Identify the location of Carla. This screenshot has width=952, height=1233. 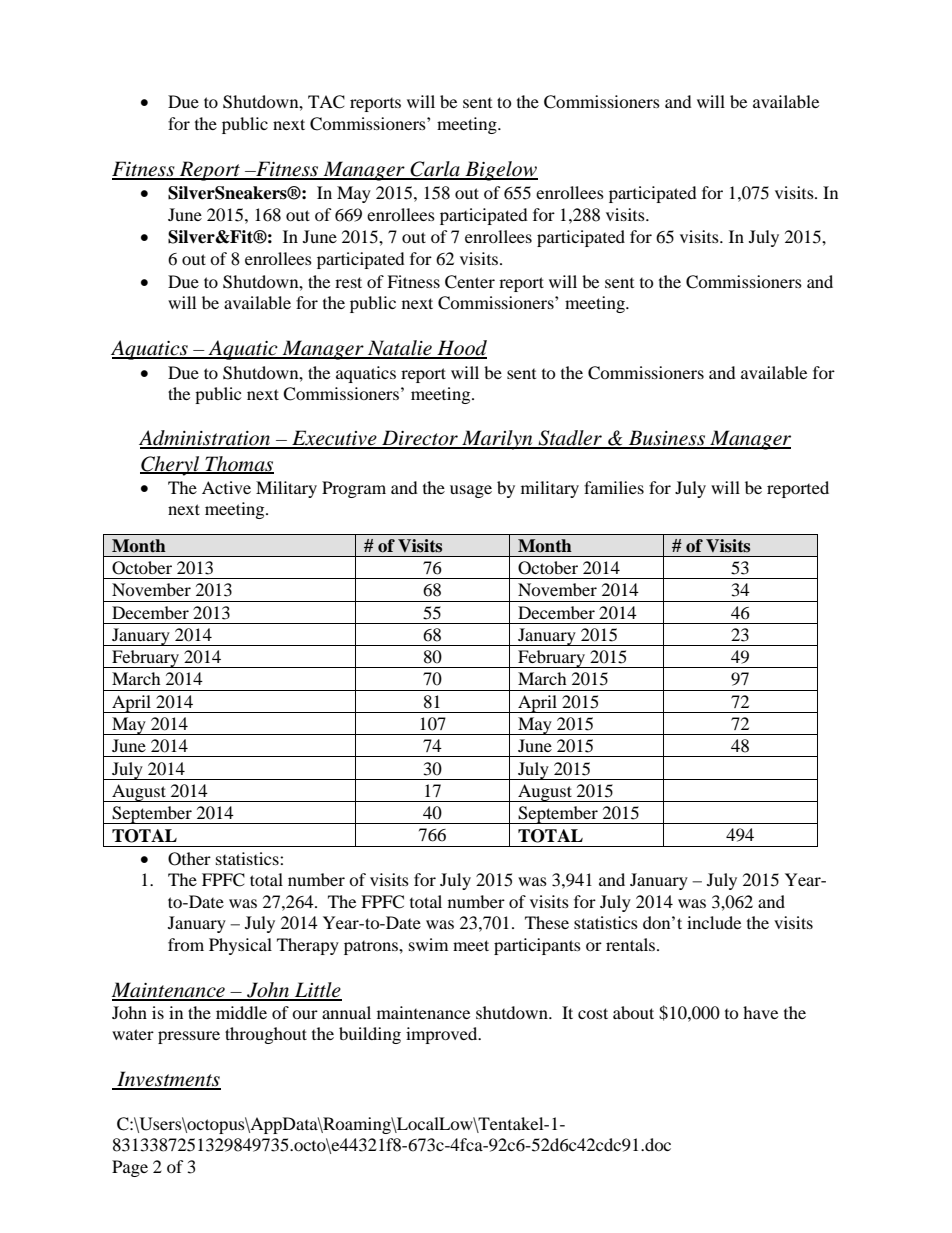
(435, 170).
